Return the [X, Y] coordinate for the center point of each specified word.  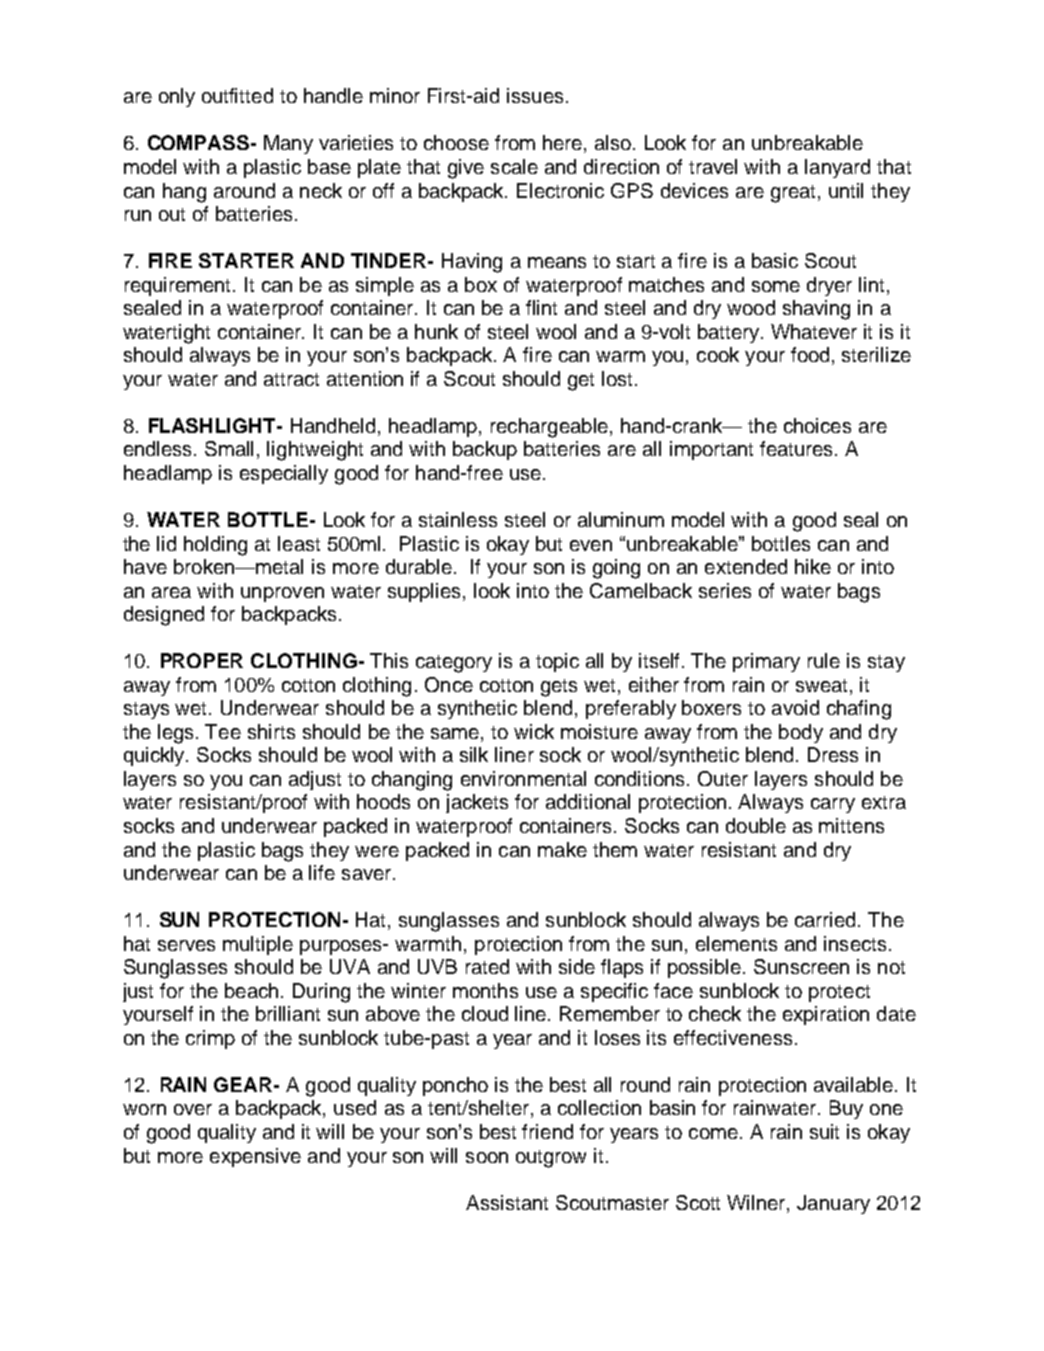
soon [487, 1157]
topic [557, 662]
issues [535, 95]
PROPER [202, 660]
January [833, 1204]
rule [824, 660]
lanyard [837, 168]
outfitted [237, 95]
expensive [255, 1157]
